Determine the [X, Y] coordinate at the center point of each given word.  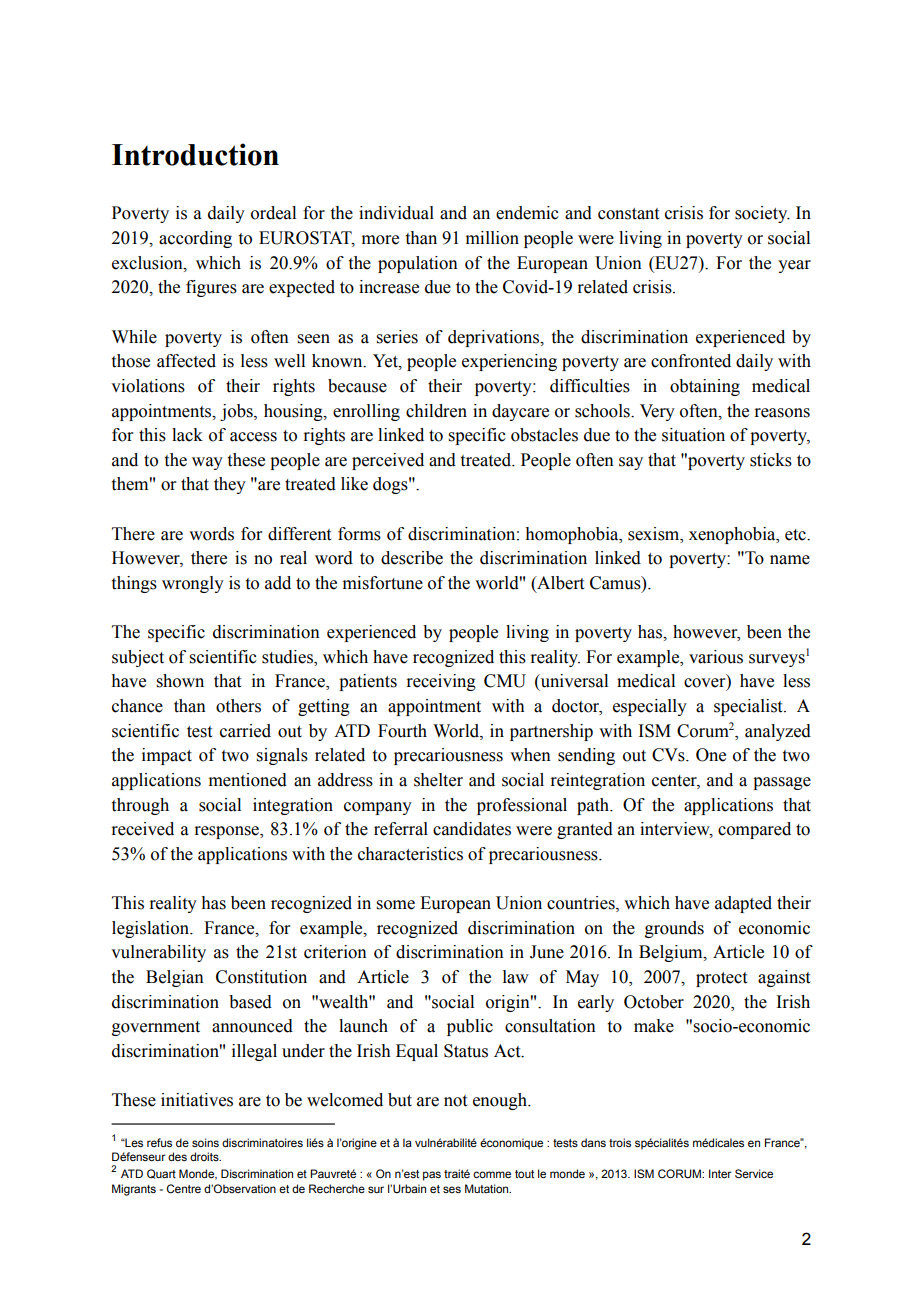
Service [754, 1174]
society [762, 214]
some [396, 905]
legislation [151, 929]
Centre [184, 1188]
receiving [441, 682]
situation [693, 435]
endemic [527, 213]
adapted [743, 904]
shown [180, 681]
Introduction [195, 154]
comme [492, 1174]
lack [187, 435]
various [716, 657]
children [436, 411]
